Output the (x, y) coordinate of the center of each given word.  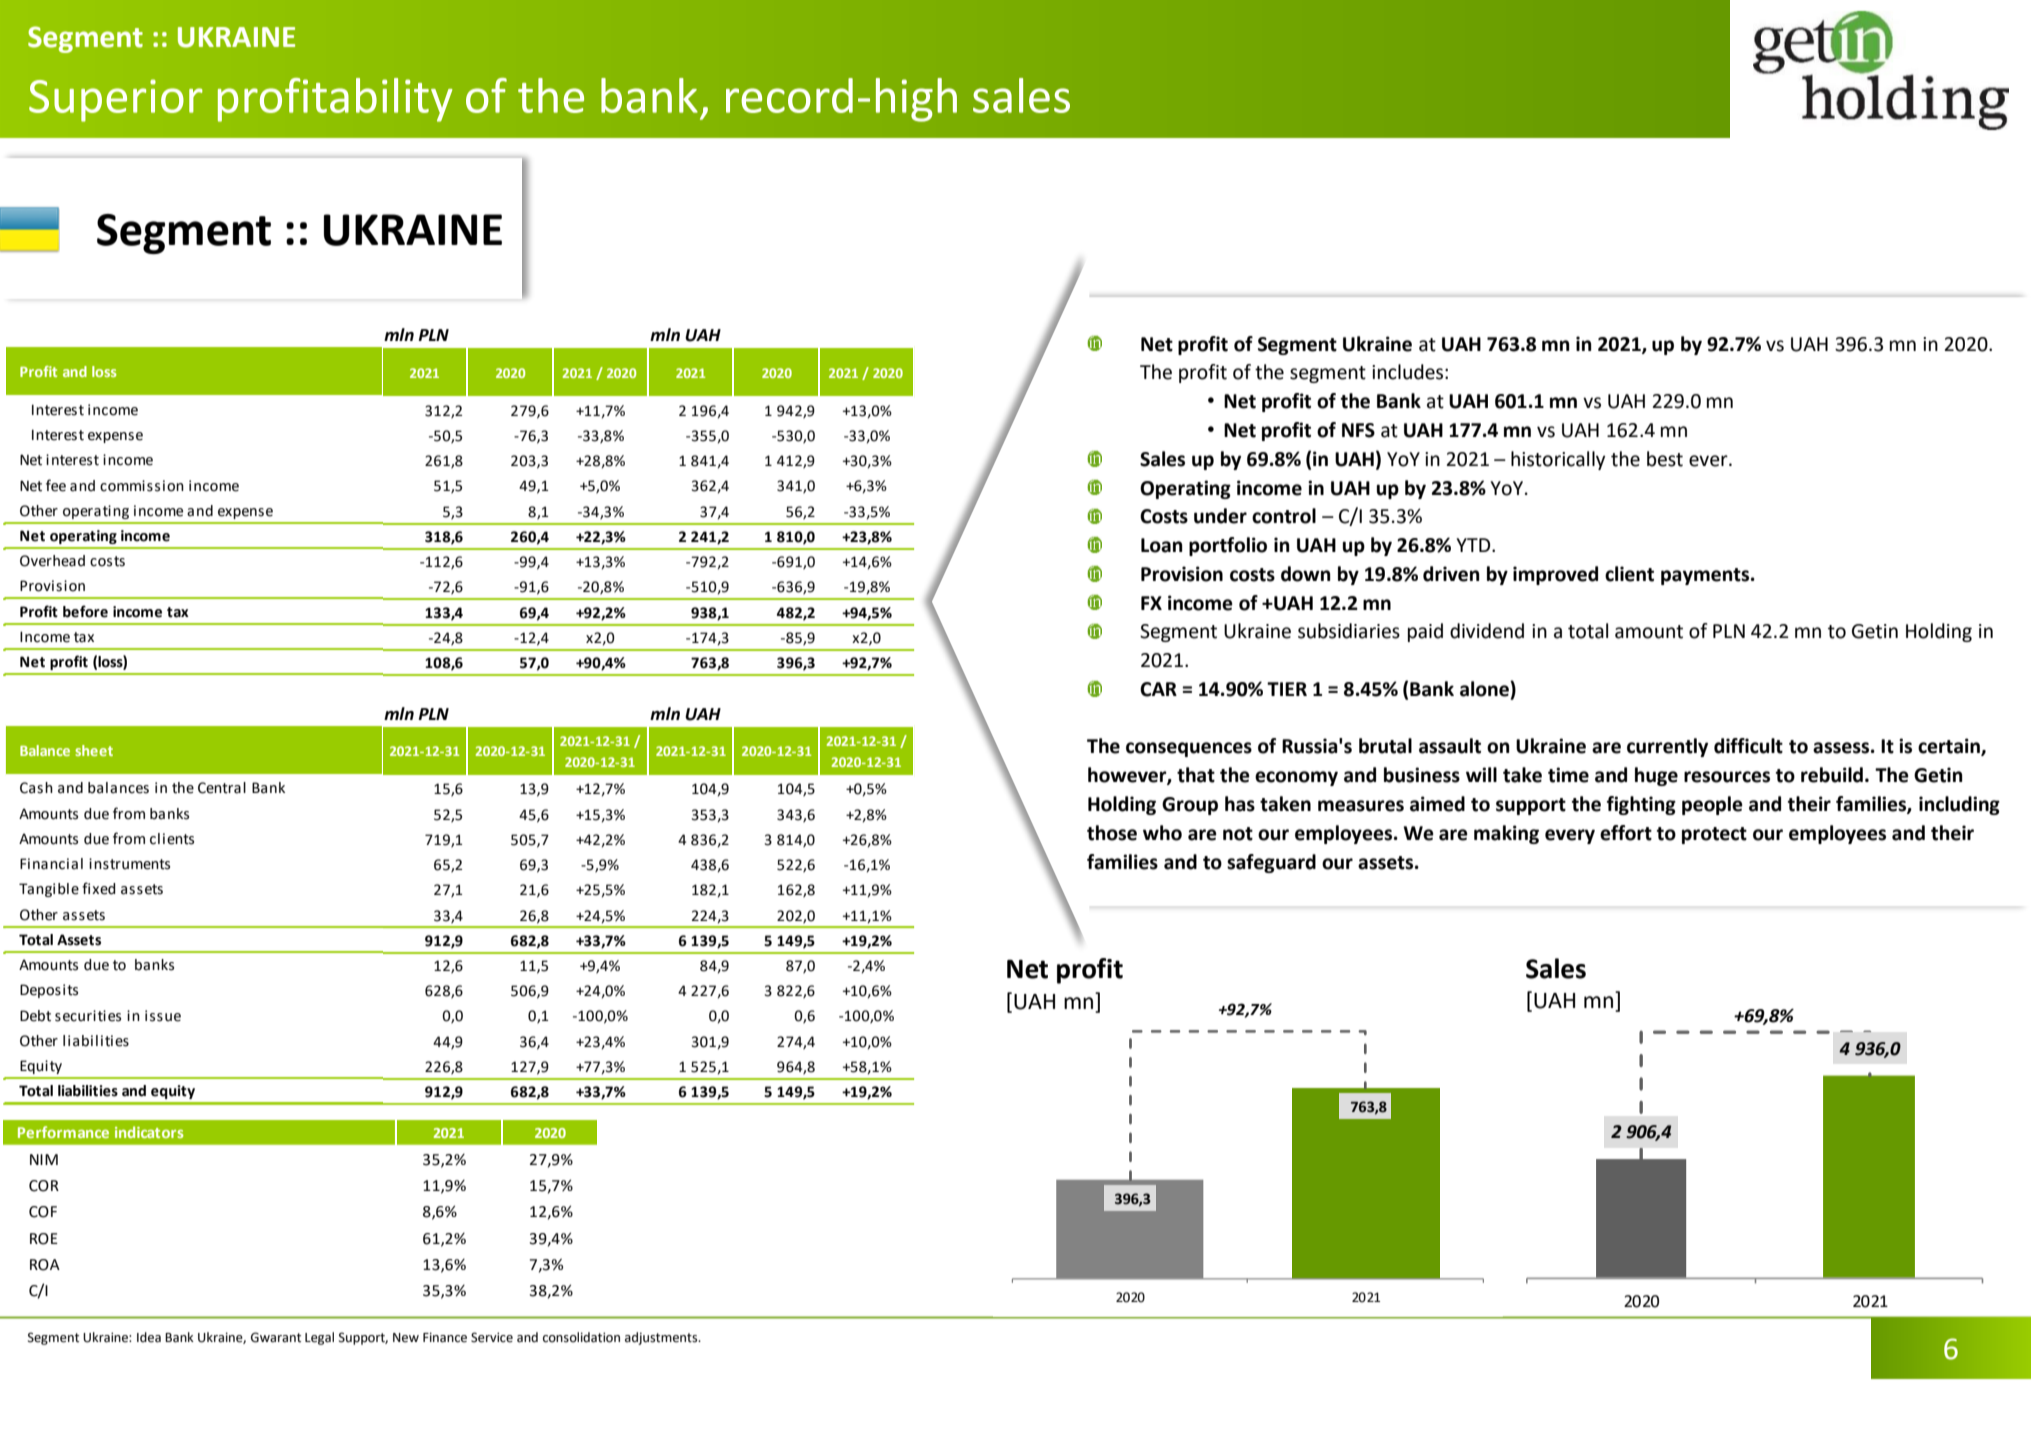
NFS (1358, 430)
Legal (319, 1338)
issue (163, 1016)
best (1665, 459)
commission (142, 486)
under (1220, 516)
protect (1714, 835)
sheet (94, 750)
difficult (1748, 746)
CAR (1158, 689)
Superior (116, 100)
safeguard (1271, 863)
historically (1558, 460)
